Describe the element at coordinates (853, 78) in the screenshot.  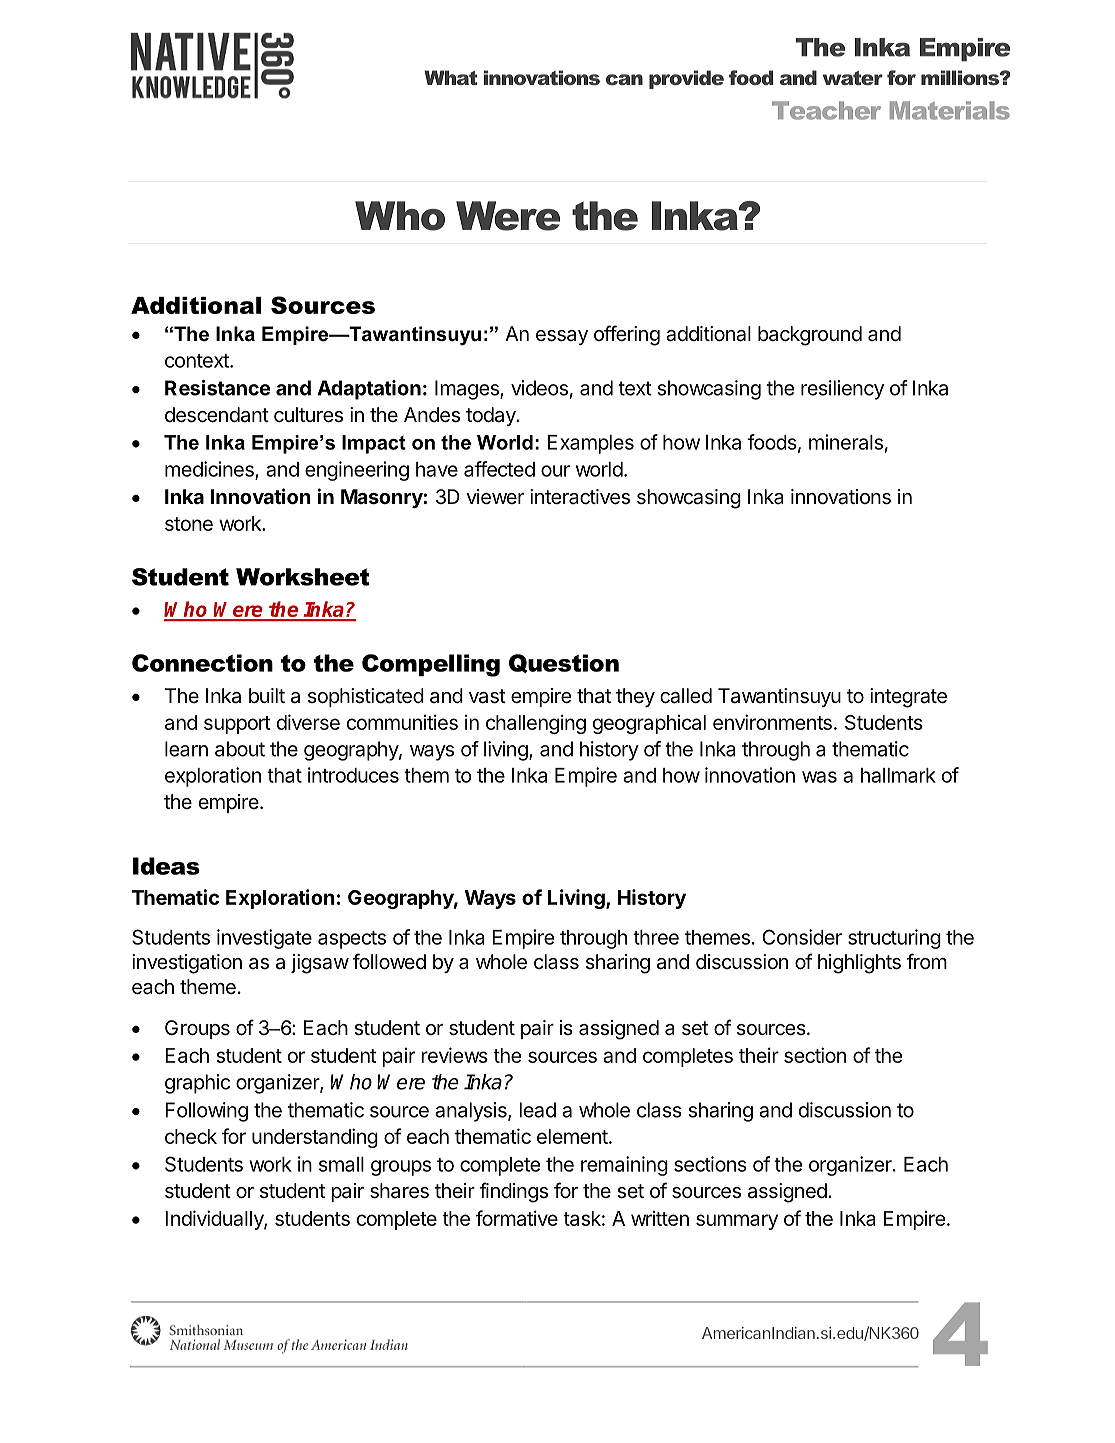
I see `water` at that location.
